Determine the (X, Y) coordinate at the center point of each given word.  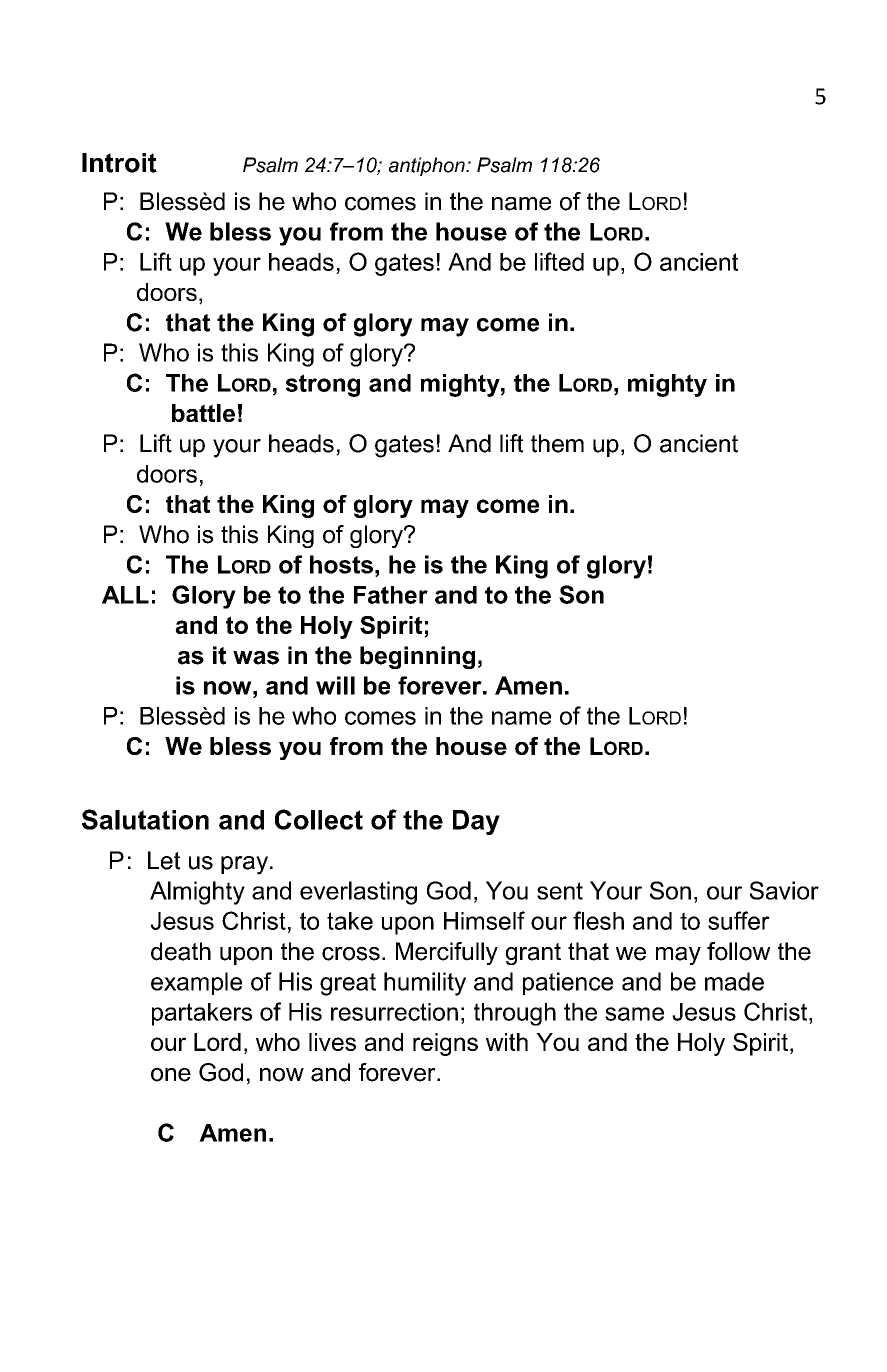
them (557, 443)
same (634, 1014)
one (171, 1075)
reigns (445, 1044)
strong (323, 385)
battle (203, 413)
